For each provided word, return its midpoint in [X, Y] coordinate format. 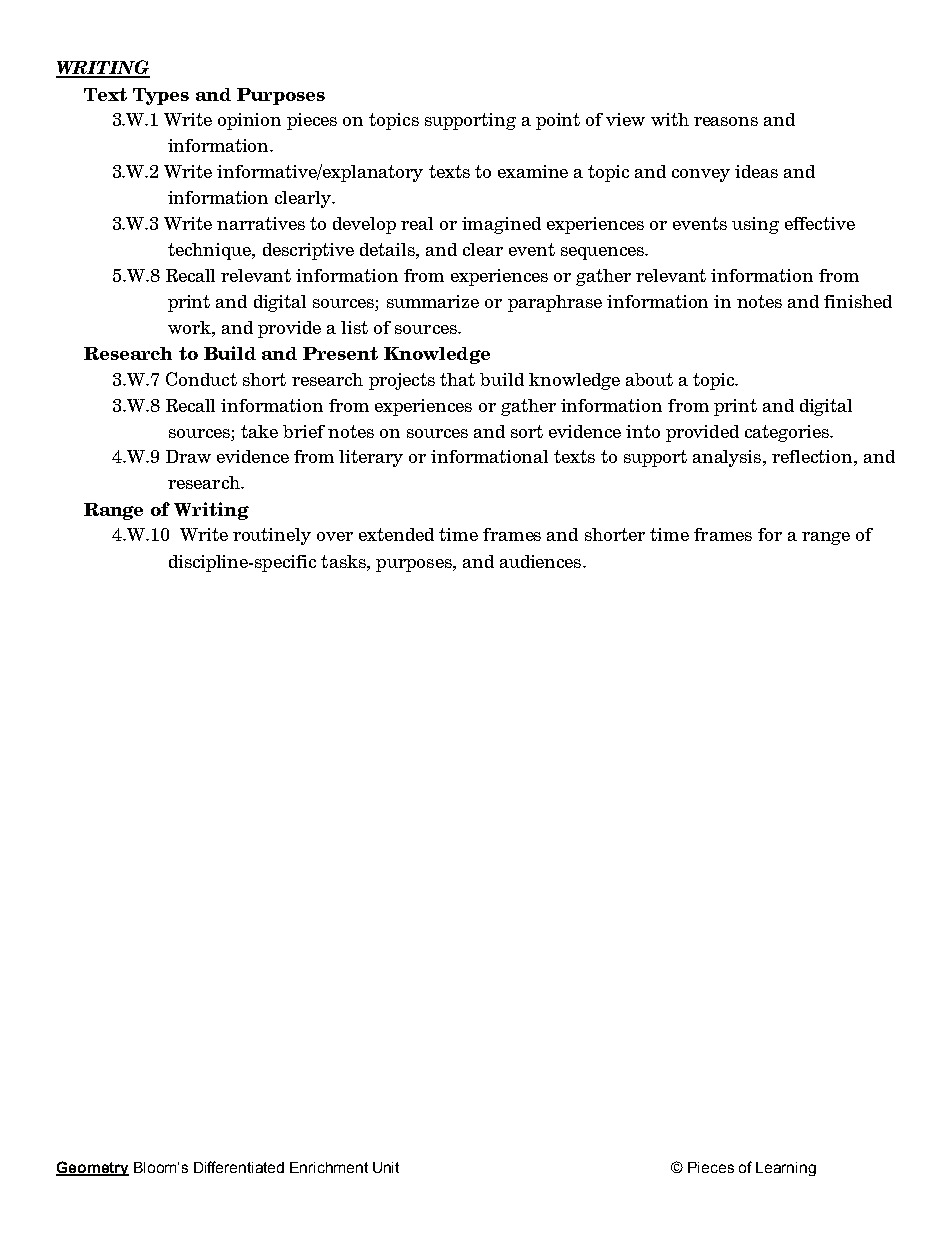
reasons [726, 121]
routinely [272, 536]
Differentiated [239, 1167]
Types [161, 96]
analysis [728, 458]
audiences [542, 561]
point [558, 121]
